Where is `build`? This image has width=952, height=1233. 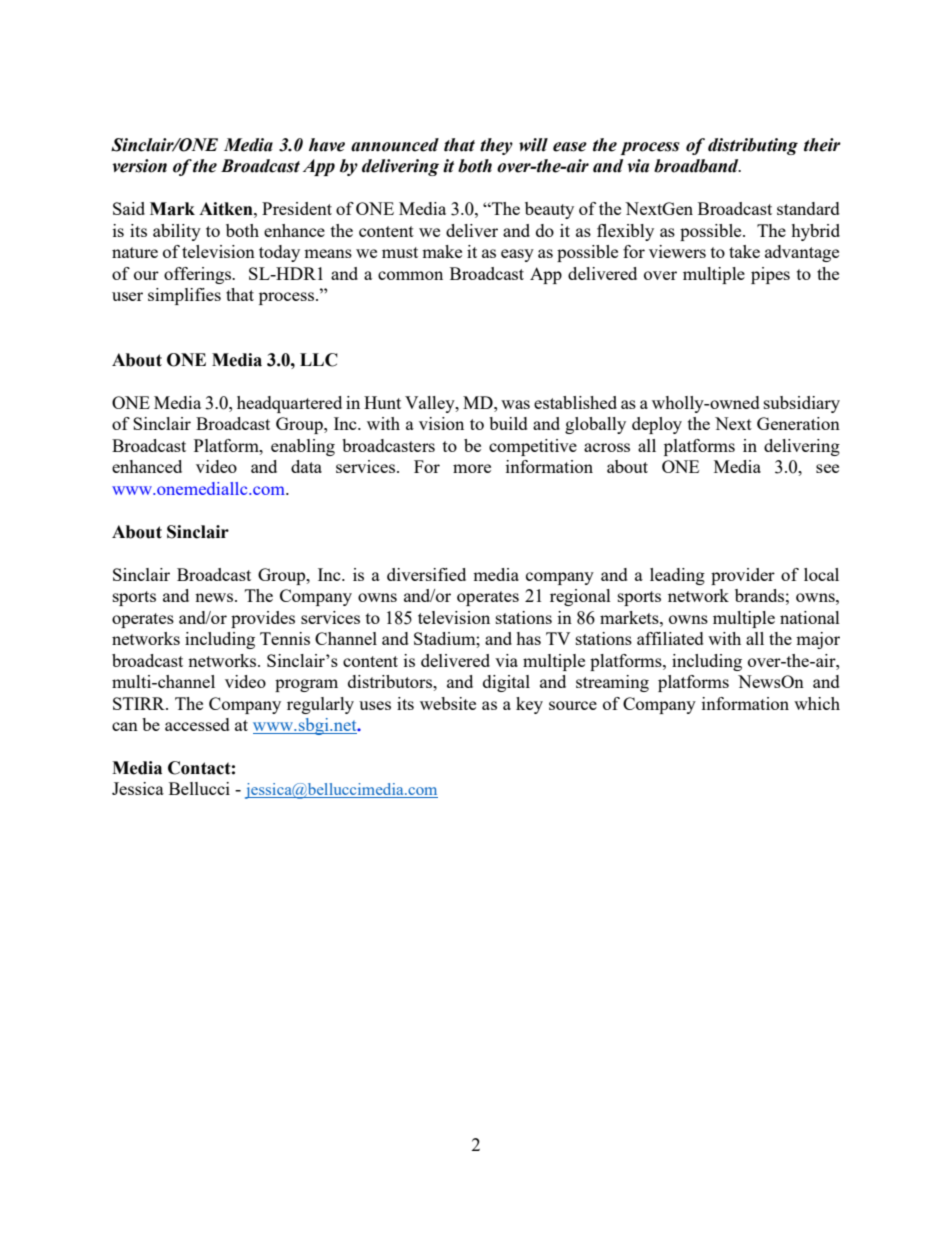 build is located at coordinates (508, 423).
